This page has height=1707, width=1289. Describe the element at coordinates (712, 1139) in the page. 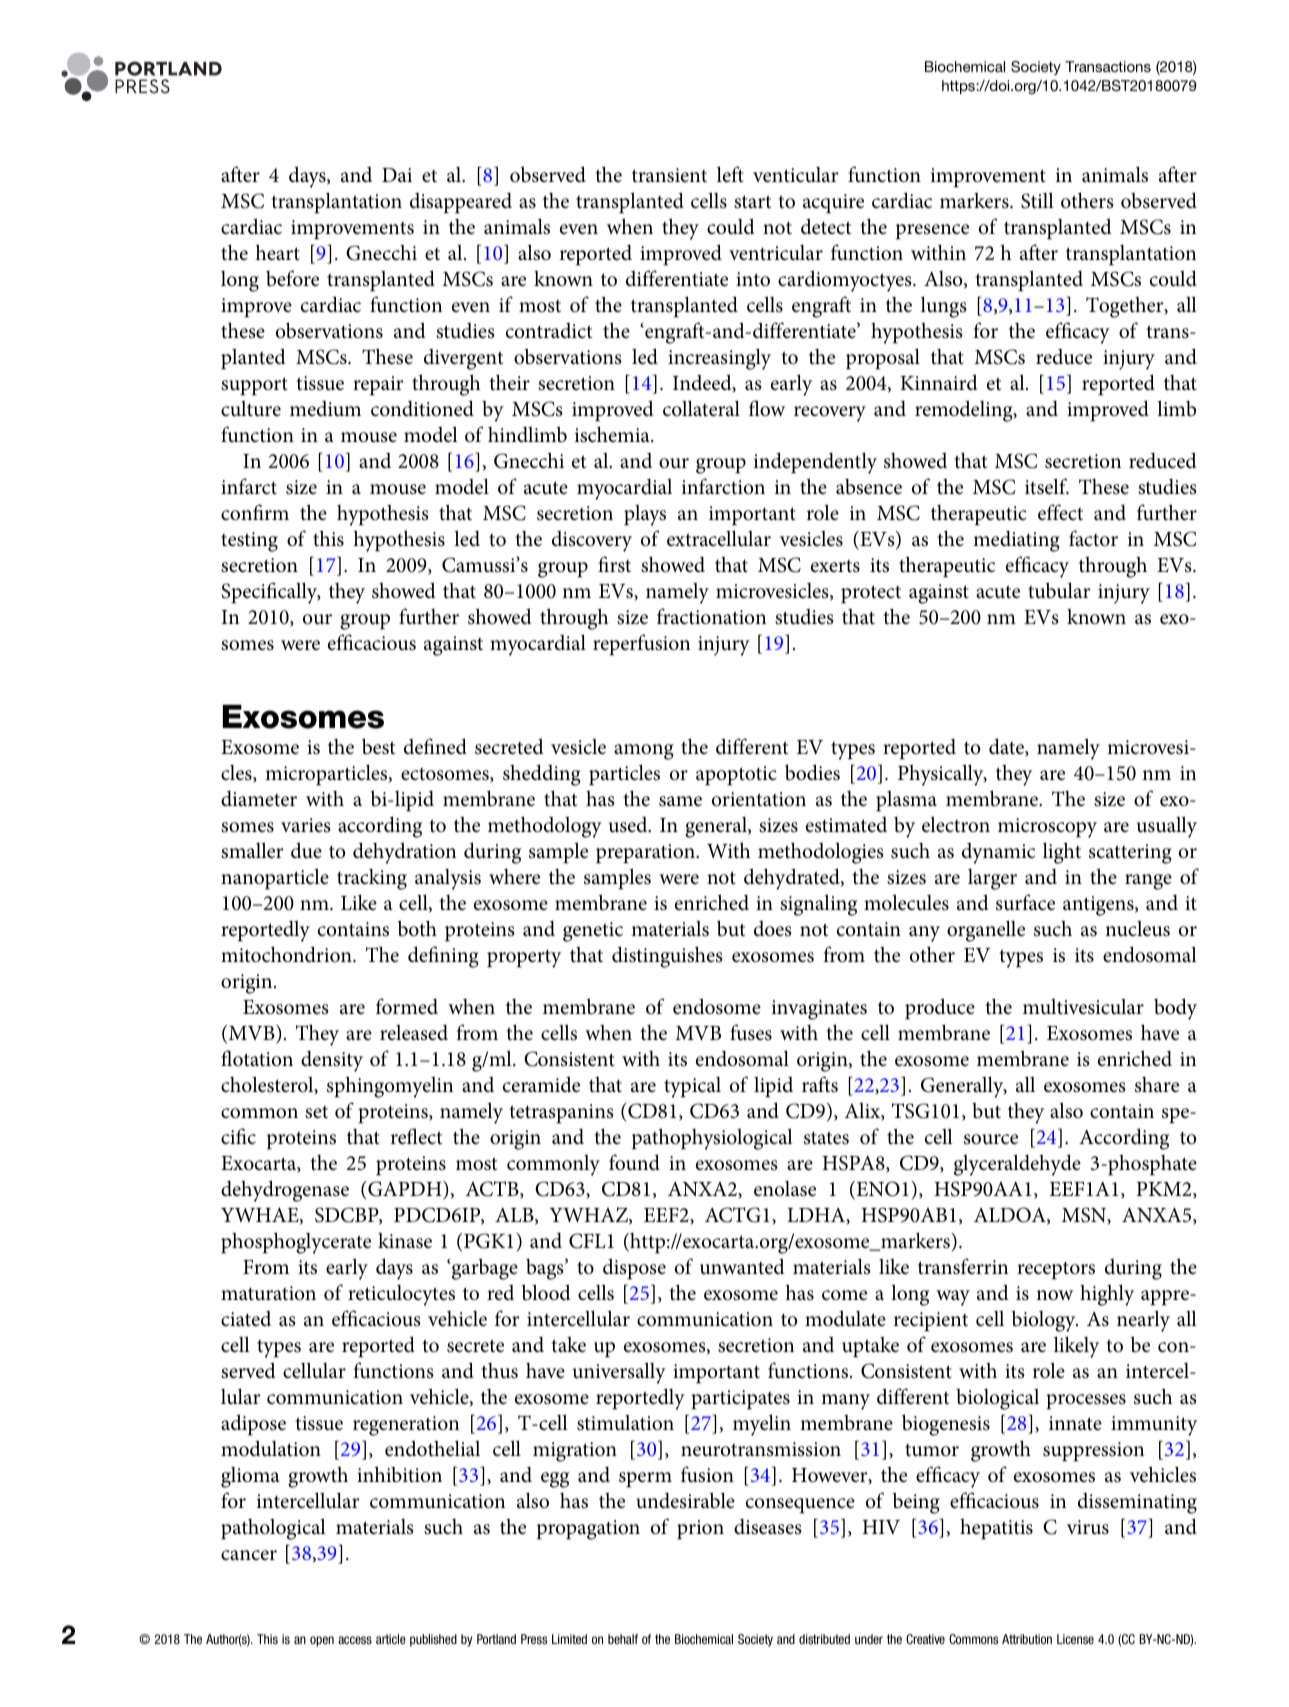

I see `pathophysiological` at that location.
